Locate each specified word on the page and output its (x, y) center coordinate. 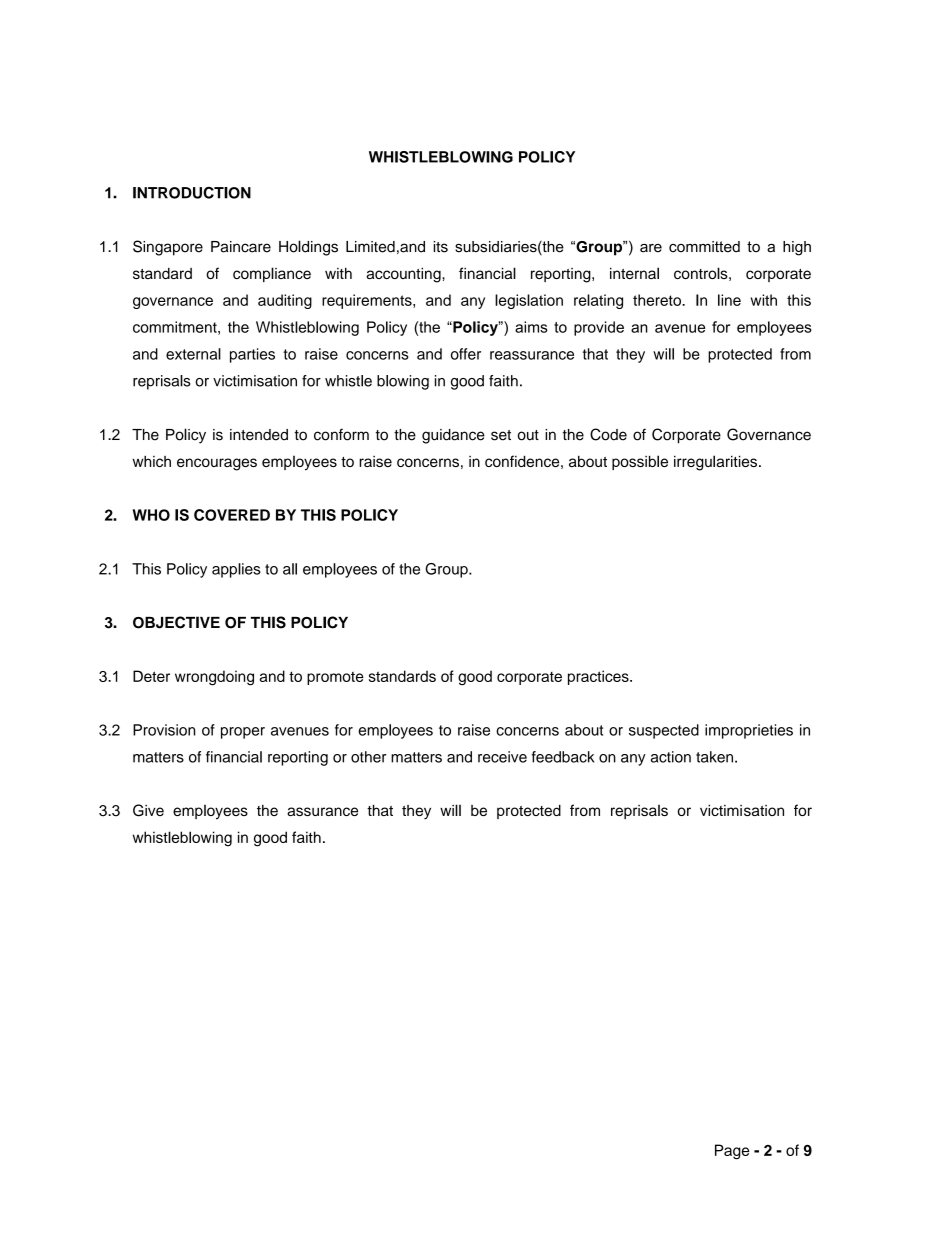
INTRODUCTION (192, 193)
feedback (563, 757)
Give (148, 810)
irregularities (715, 463)
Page (732, 1152)
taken (716, 757)
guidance (453, 436)
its (440, 247)
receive (502, 757)
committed (704, 247)
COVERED (232, 515)
